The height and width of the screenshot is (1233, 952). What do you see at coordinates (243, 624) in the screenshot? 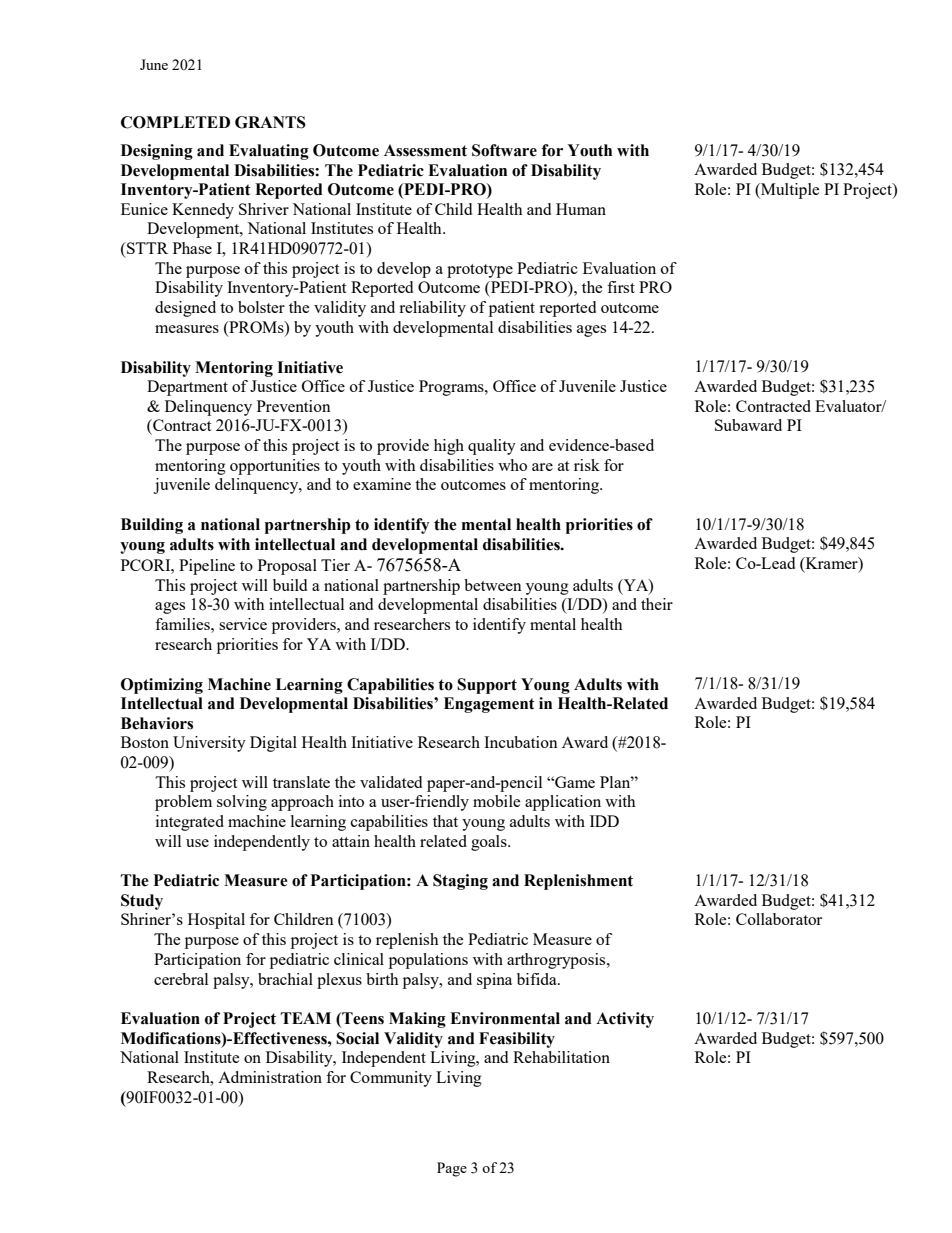
I see `service` at bounding box center [243, 624].
